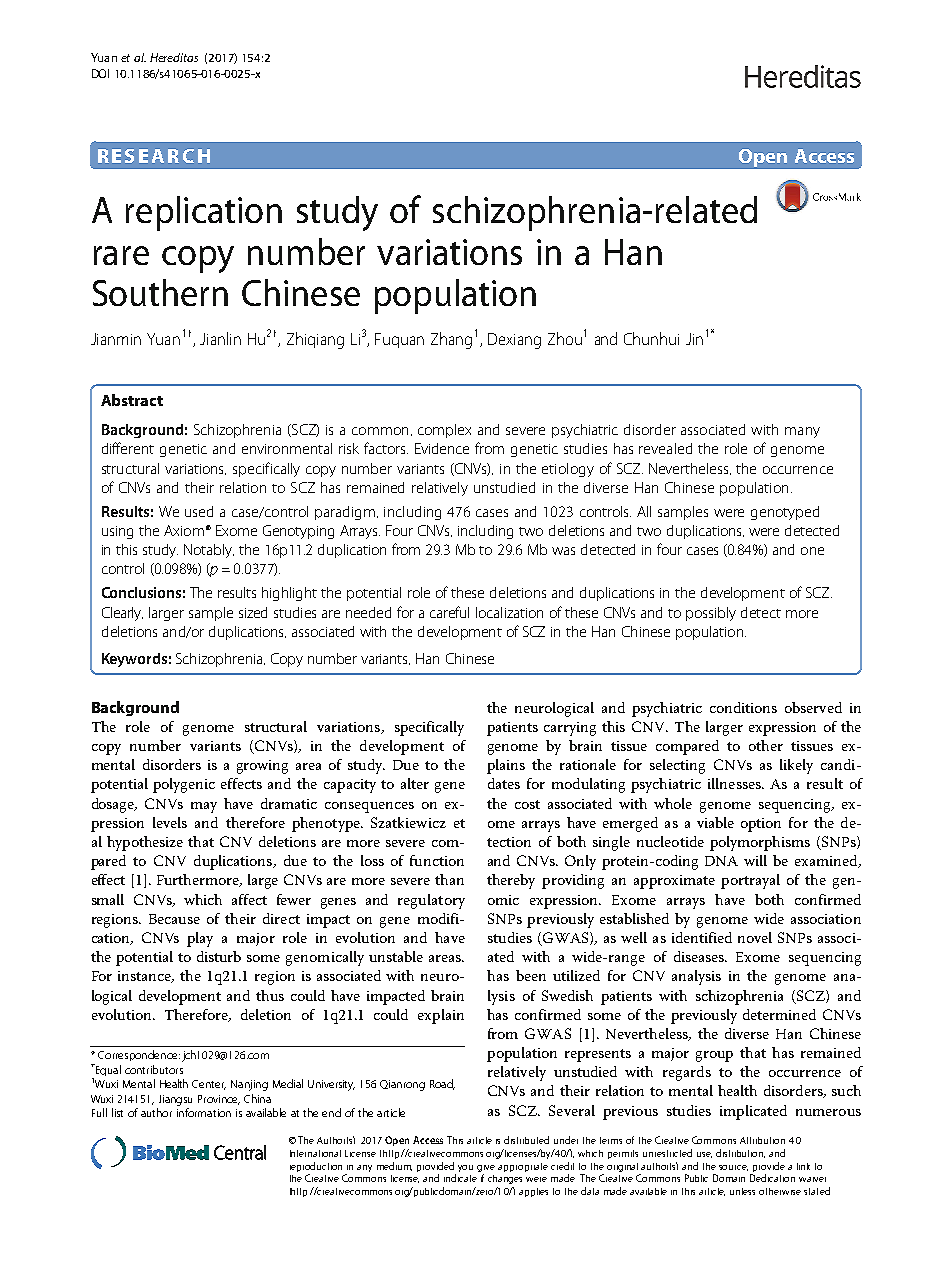  I want to click on one, so click(812, 551).
